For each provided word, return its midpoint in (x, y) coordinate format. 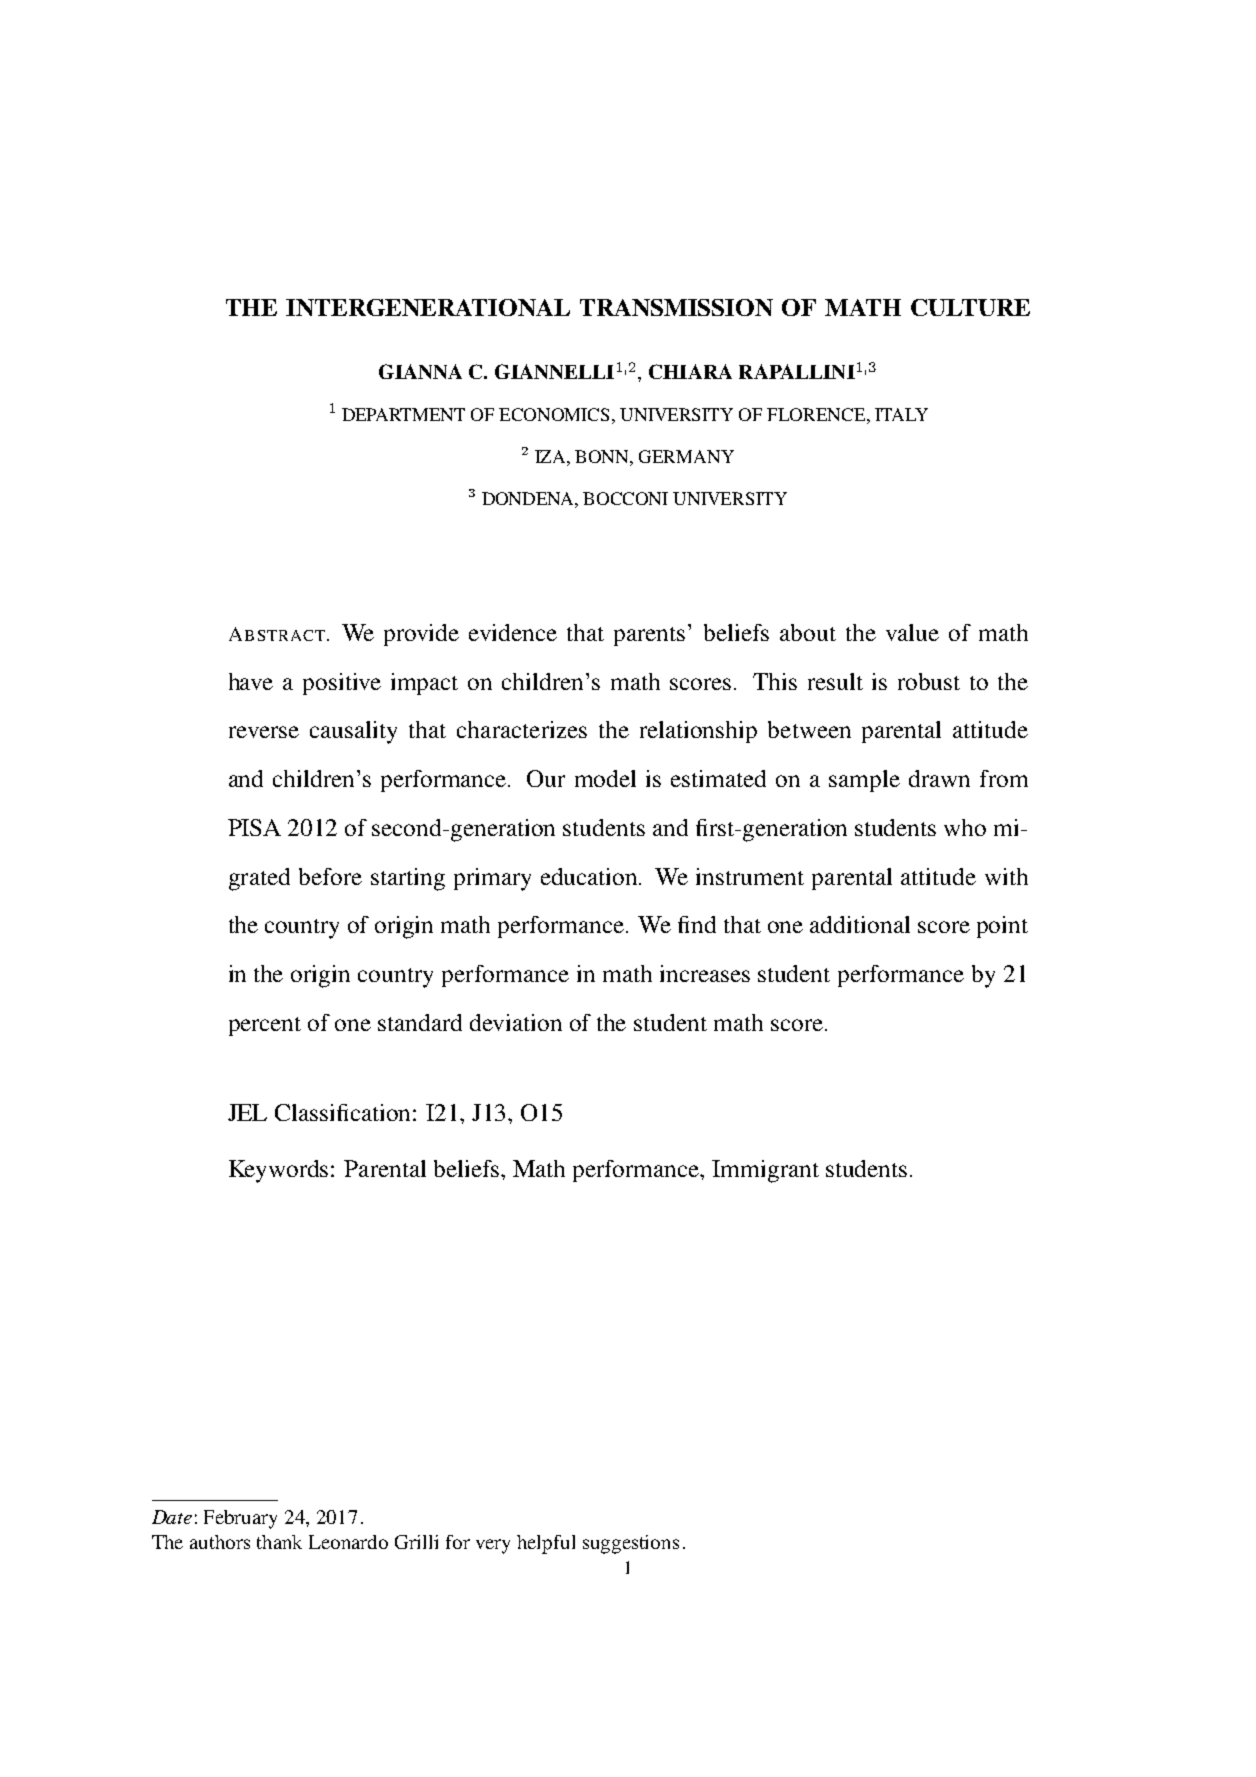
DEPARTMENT (403, 414)
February (240, 1519)
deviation (516, 1022)
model (605, 778)
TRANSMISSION (676, 307)
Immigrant (765, 1171)
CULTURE (970, 307)
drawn (939, 778)
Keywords (278, 1171)
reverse (264, 732)
